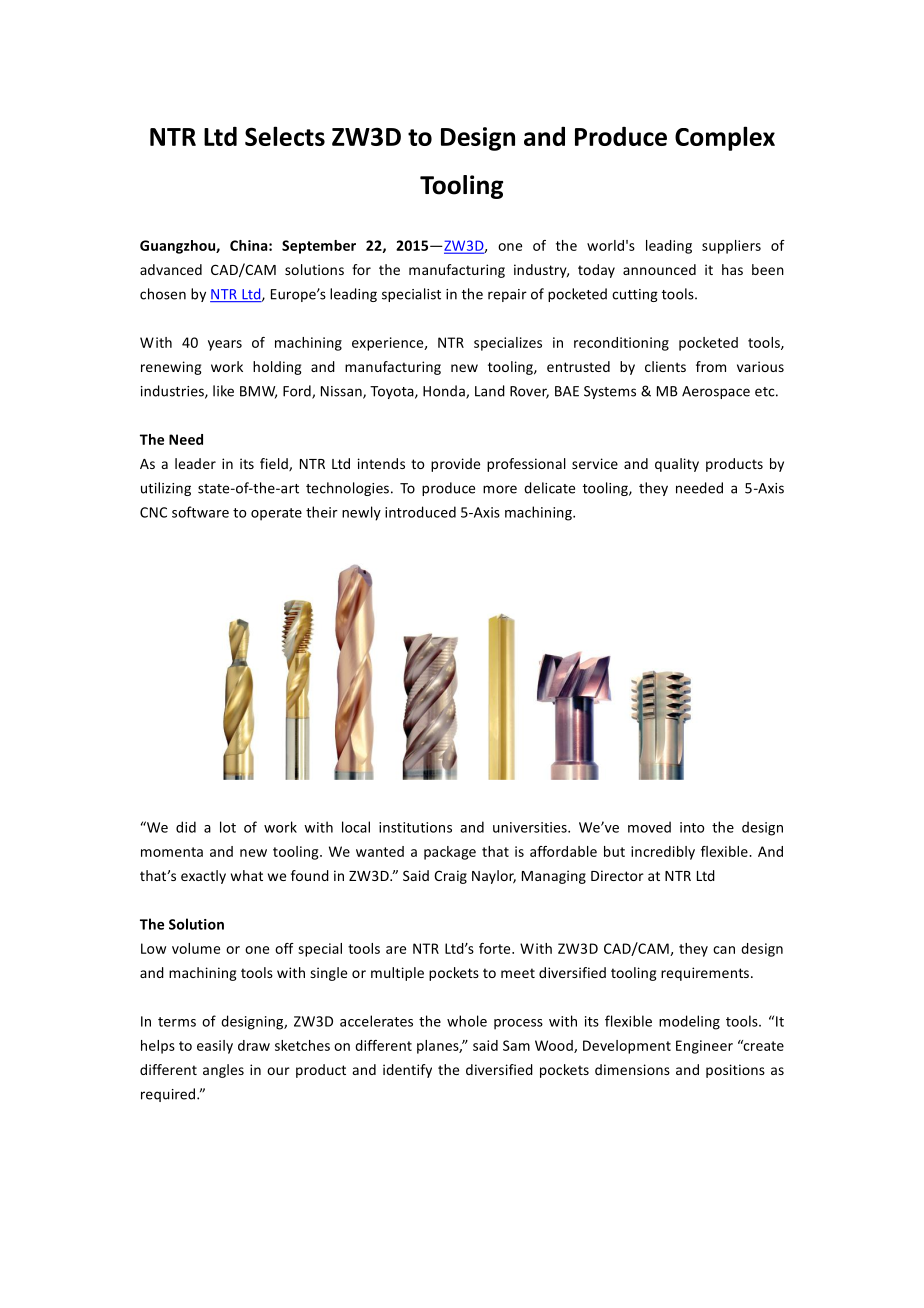  What do you see at coordinates (223, 1071) in the image?
I see `angles` at bounding box center [223, 1071].
